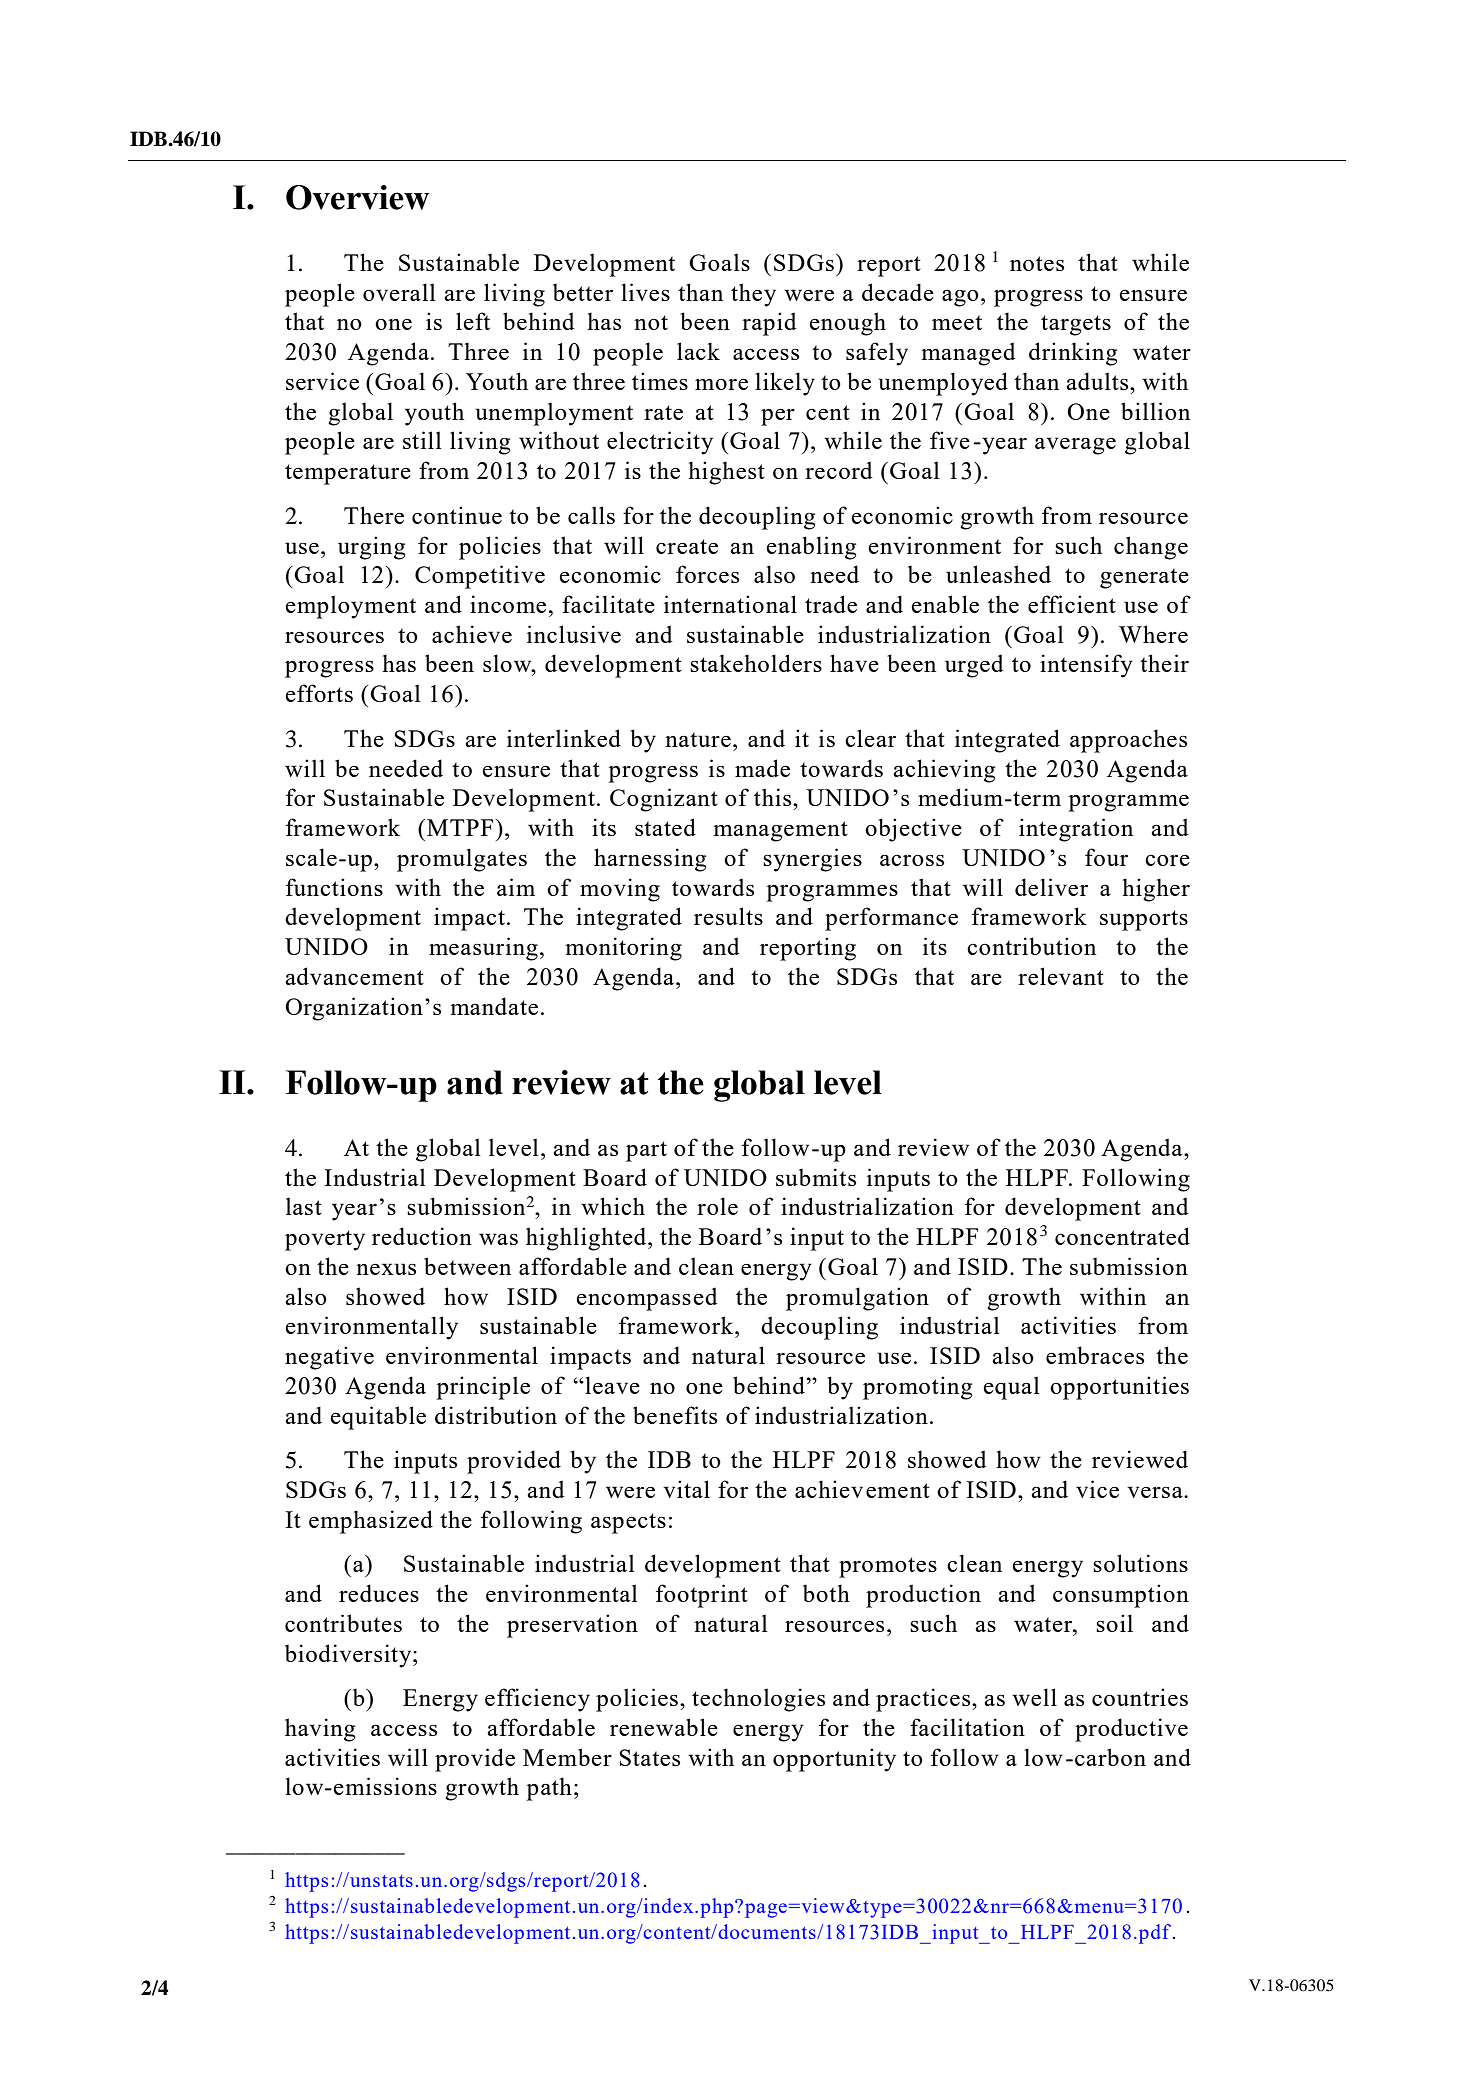 This screenshot has width=1476, height=2086. Describe the element at coordinates (1061, 976) in the screenshot. I see `relevant` at that location.
